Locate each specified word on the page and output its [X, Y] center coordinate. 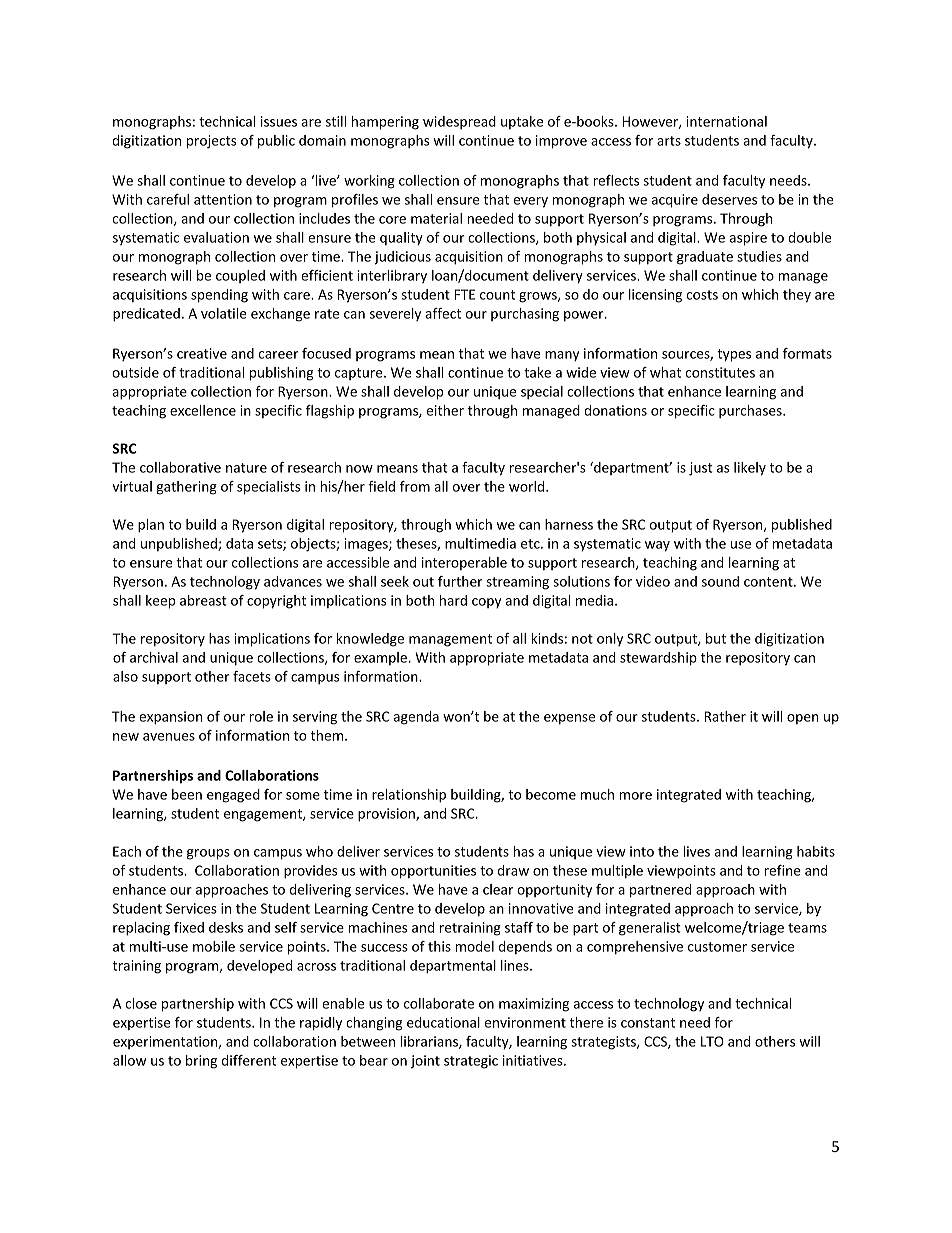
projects [212, 142]
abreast [203, 600]
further [460, 581]
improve [561, 142]
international [727, 121]
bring [201, 1062]
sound [720, 581]
